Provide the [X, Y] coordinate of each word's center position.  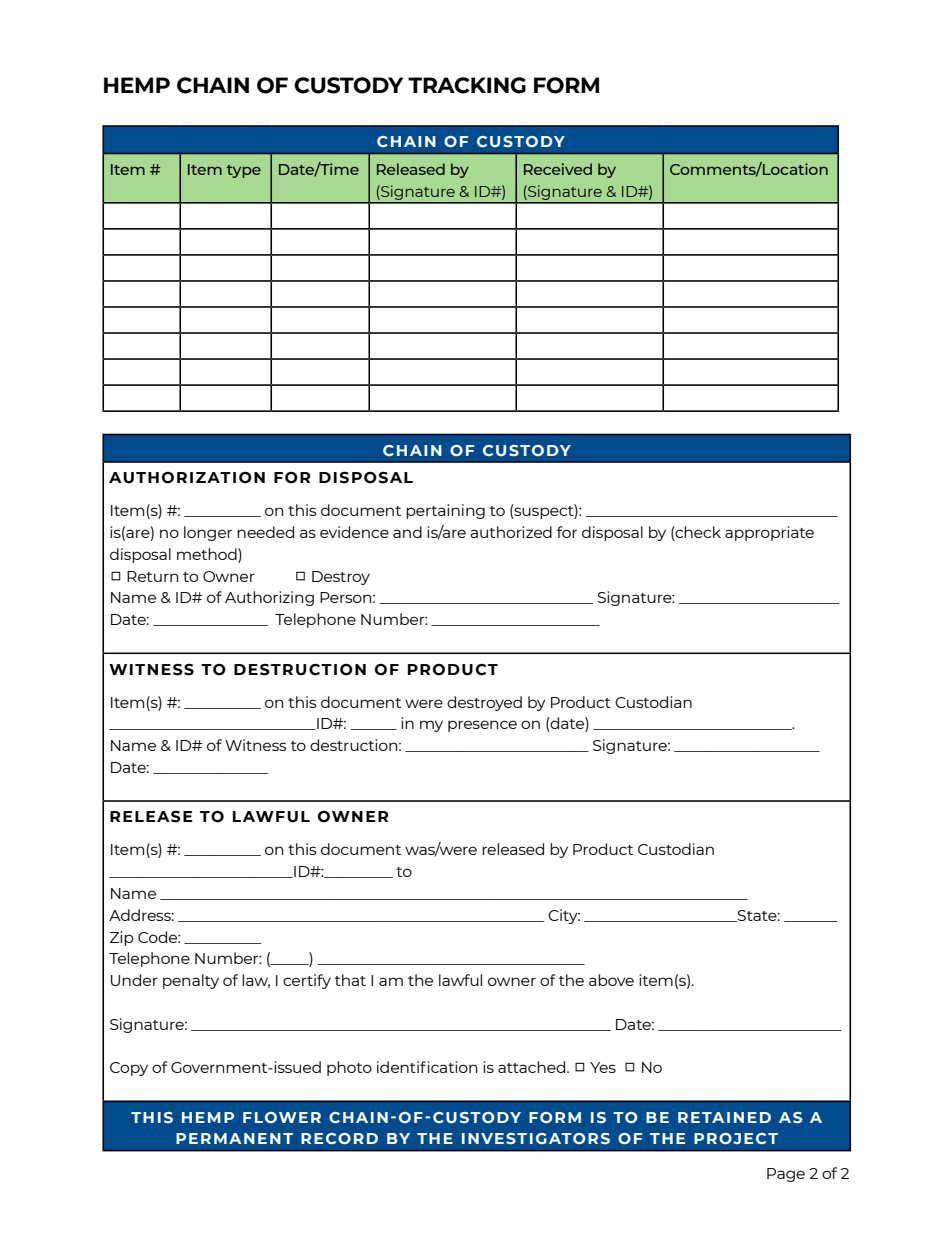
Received [558, 169]
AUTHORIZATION [187, 478]
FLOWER [282, 1117]
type [244, 171]
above [611, 980]
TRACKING [467, 85]
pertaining [445, 511]
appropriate [769, 533]
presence [482, 726]
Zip [122, 938]
